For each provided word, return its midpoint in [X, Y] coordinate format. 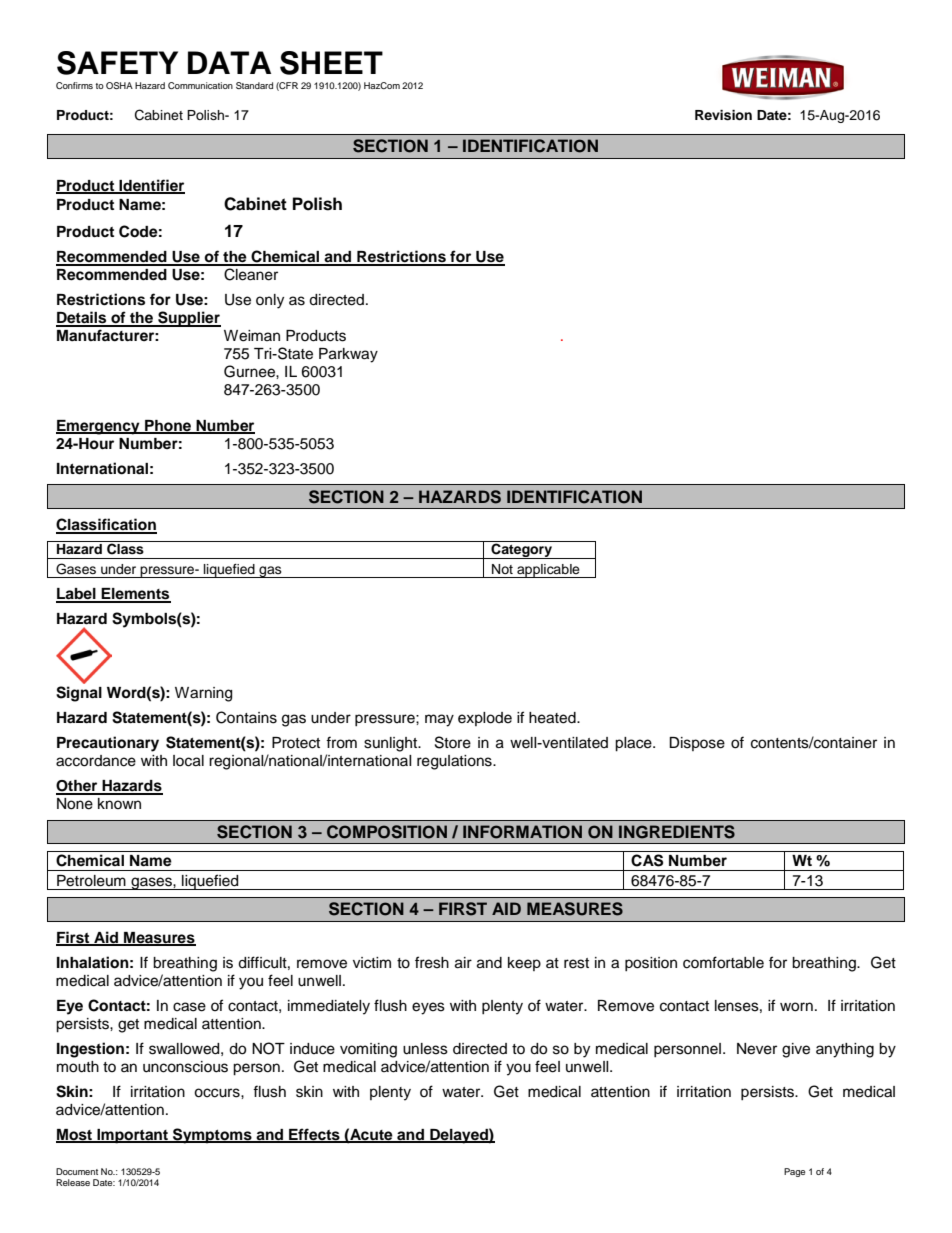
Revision [723, 115]
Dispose [697, 744]
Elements [135, 595]
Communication [200, 85]
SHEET [331, 63]
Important [132, 1136]
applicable [548, 571]
